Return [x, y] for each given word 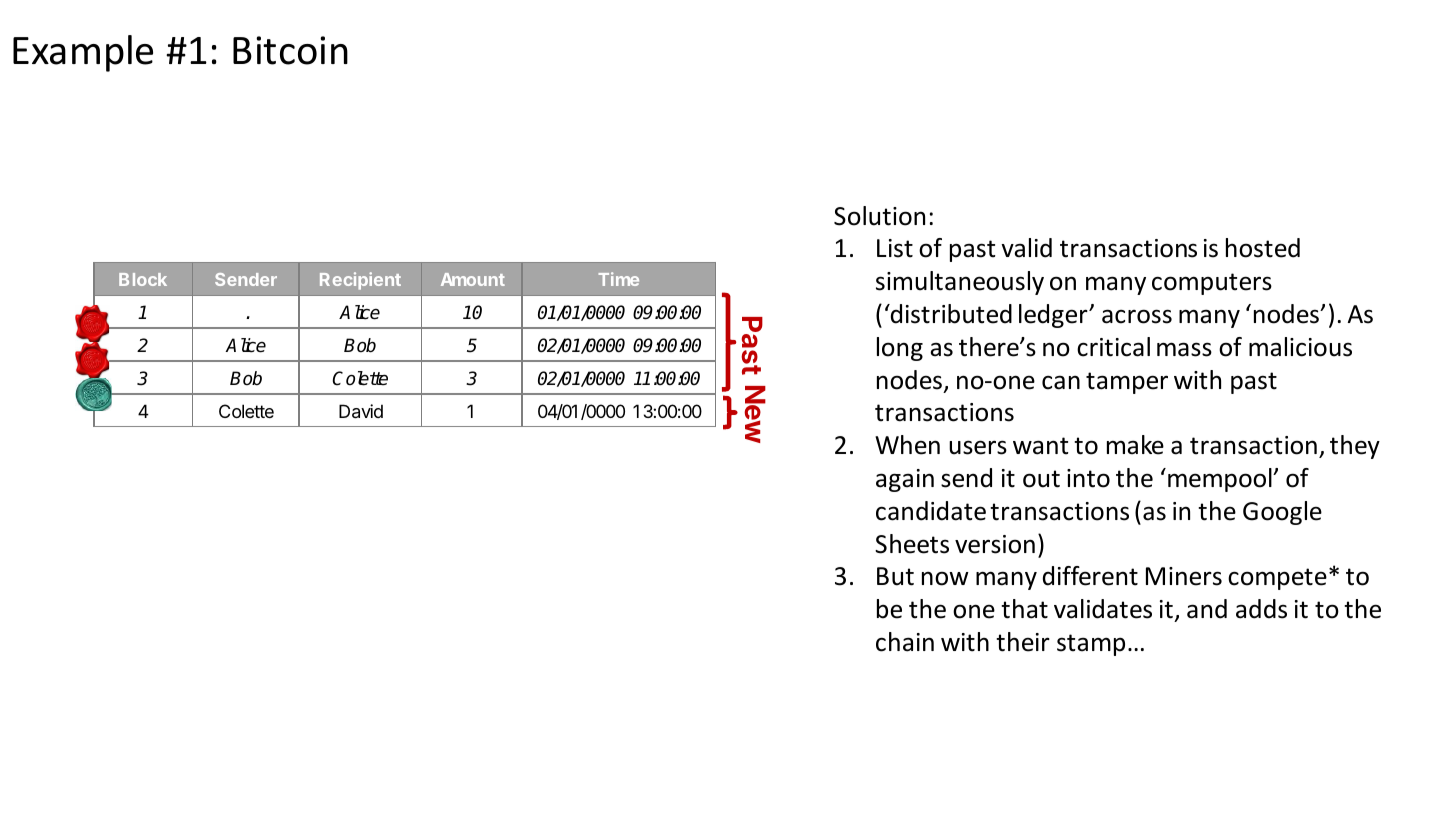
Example [83, 53]
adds [1261, 609]
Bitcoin [290, 50]
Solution [879, 216]
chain [905, 642]
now [945, 578]
